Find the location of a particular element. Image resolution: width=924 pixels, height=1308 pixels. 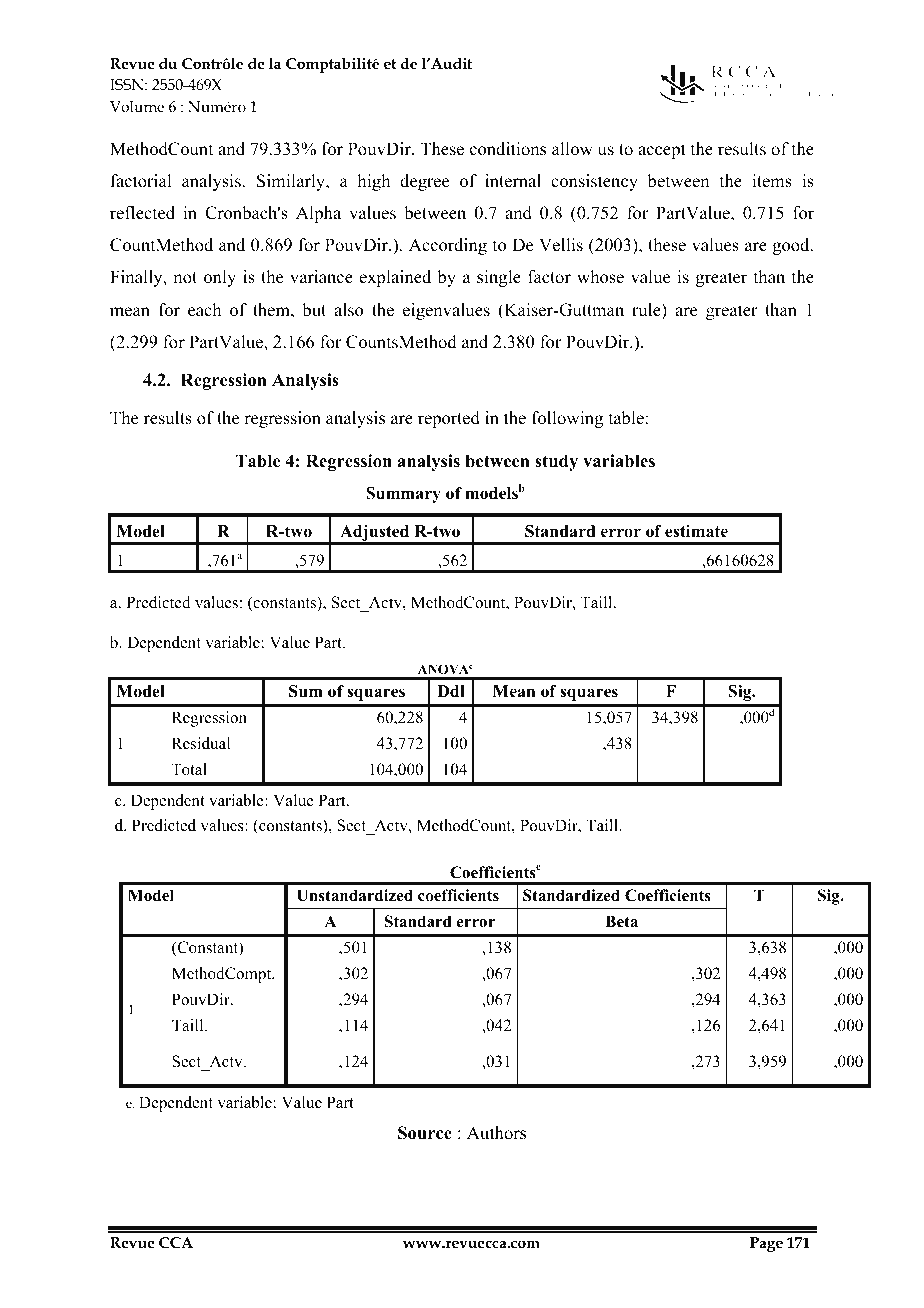

Adjusted is located at coordinates (375, 534).
